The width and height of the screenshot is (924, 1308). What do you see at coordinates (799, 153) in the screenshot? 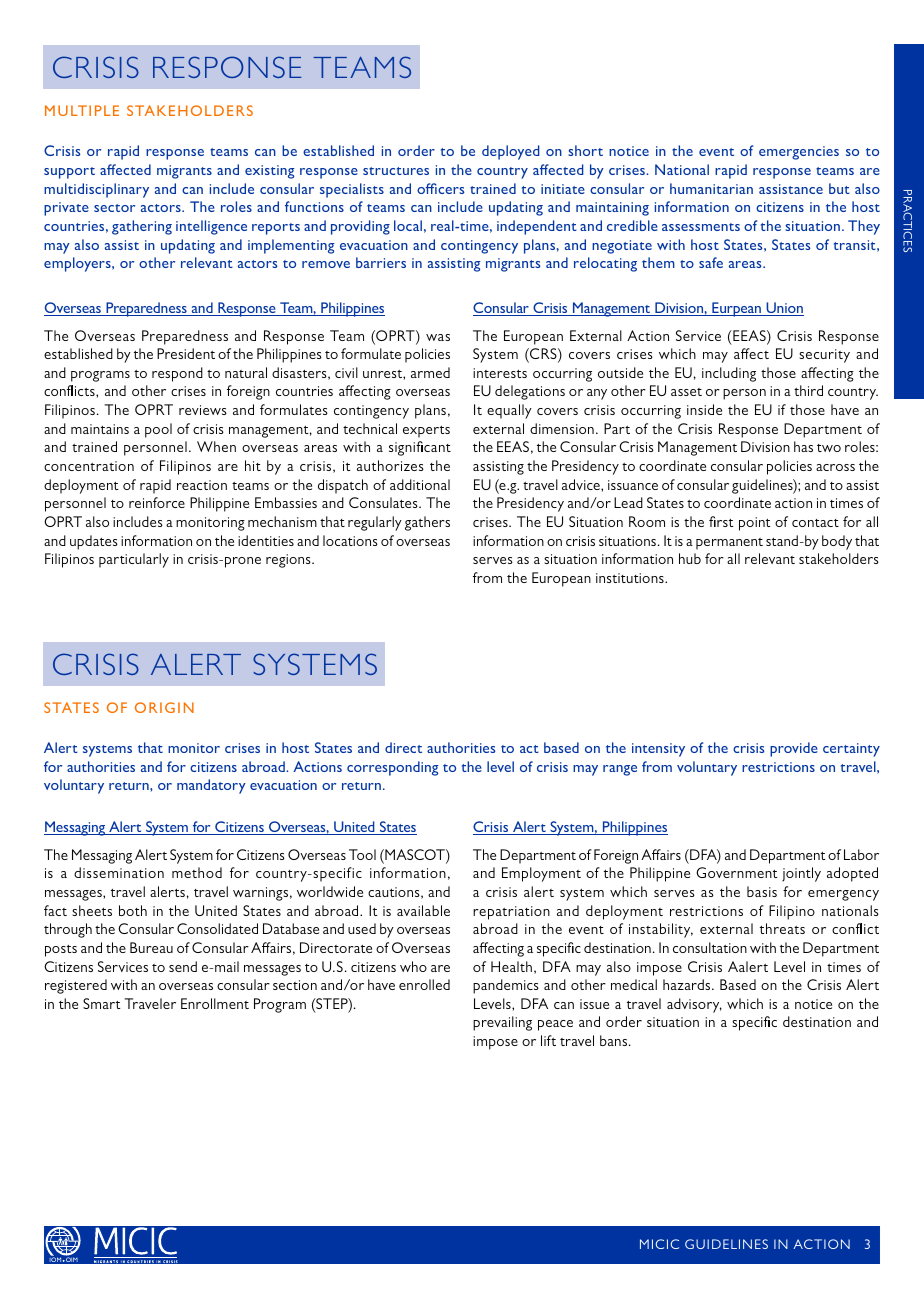
I see `emergencies` at bounding box center [799, 153].
